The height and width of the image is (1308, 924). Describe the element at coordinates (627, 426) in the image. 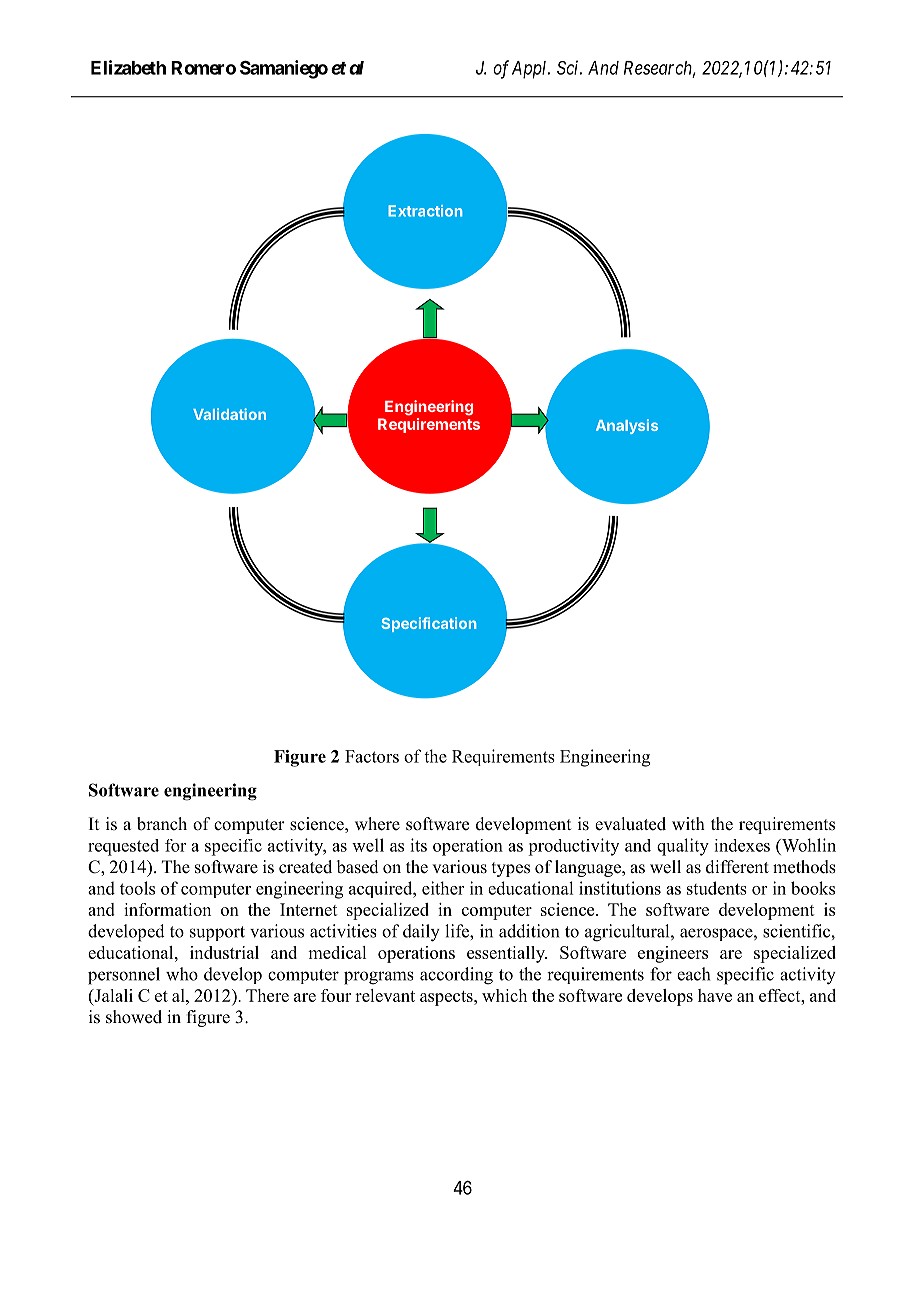

I see `Analysis` at that location.
